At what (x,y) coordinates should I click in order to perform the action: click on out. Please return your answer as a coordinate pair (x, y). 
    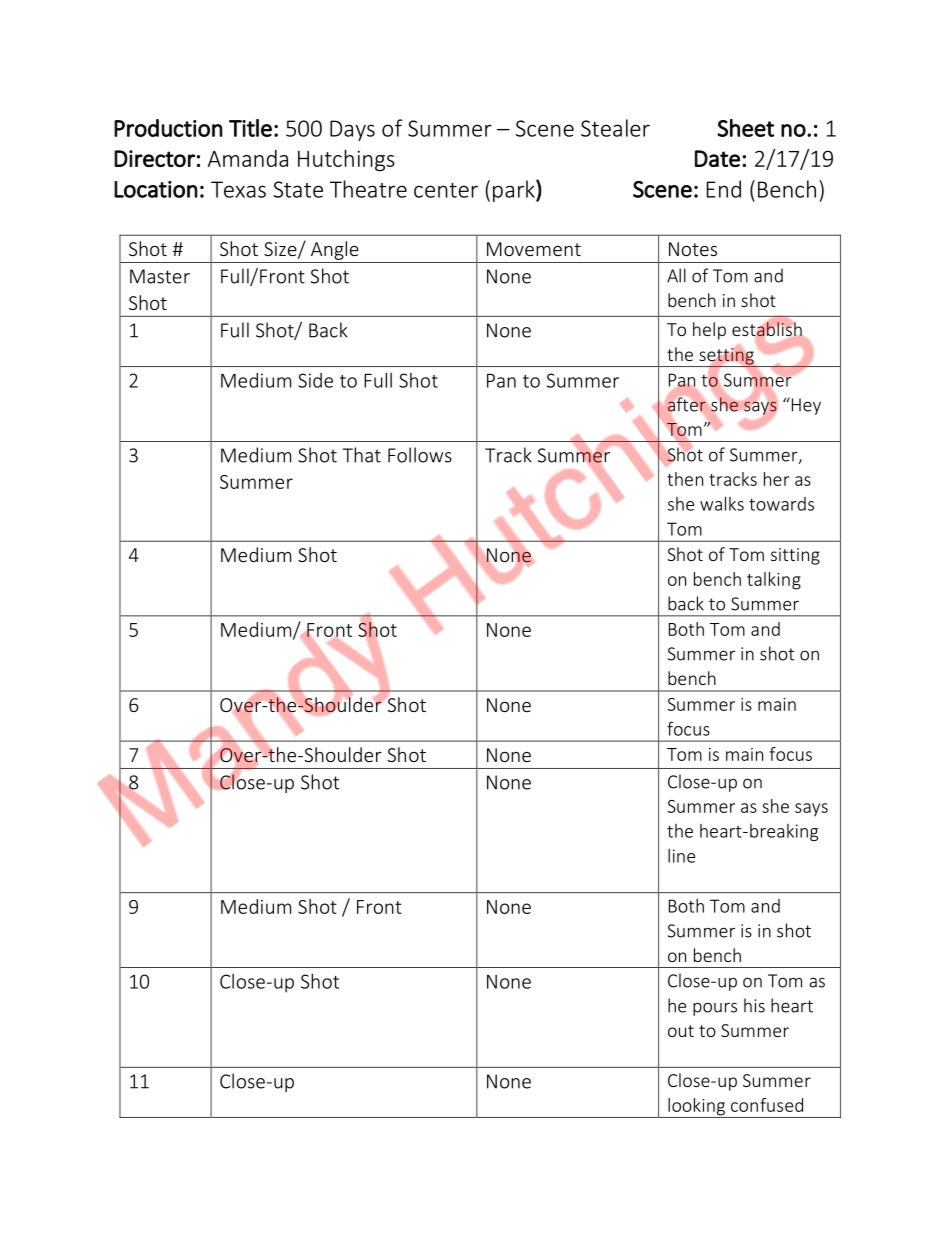
    Looking at the image, I should click on (681, 1031).
